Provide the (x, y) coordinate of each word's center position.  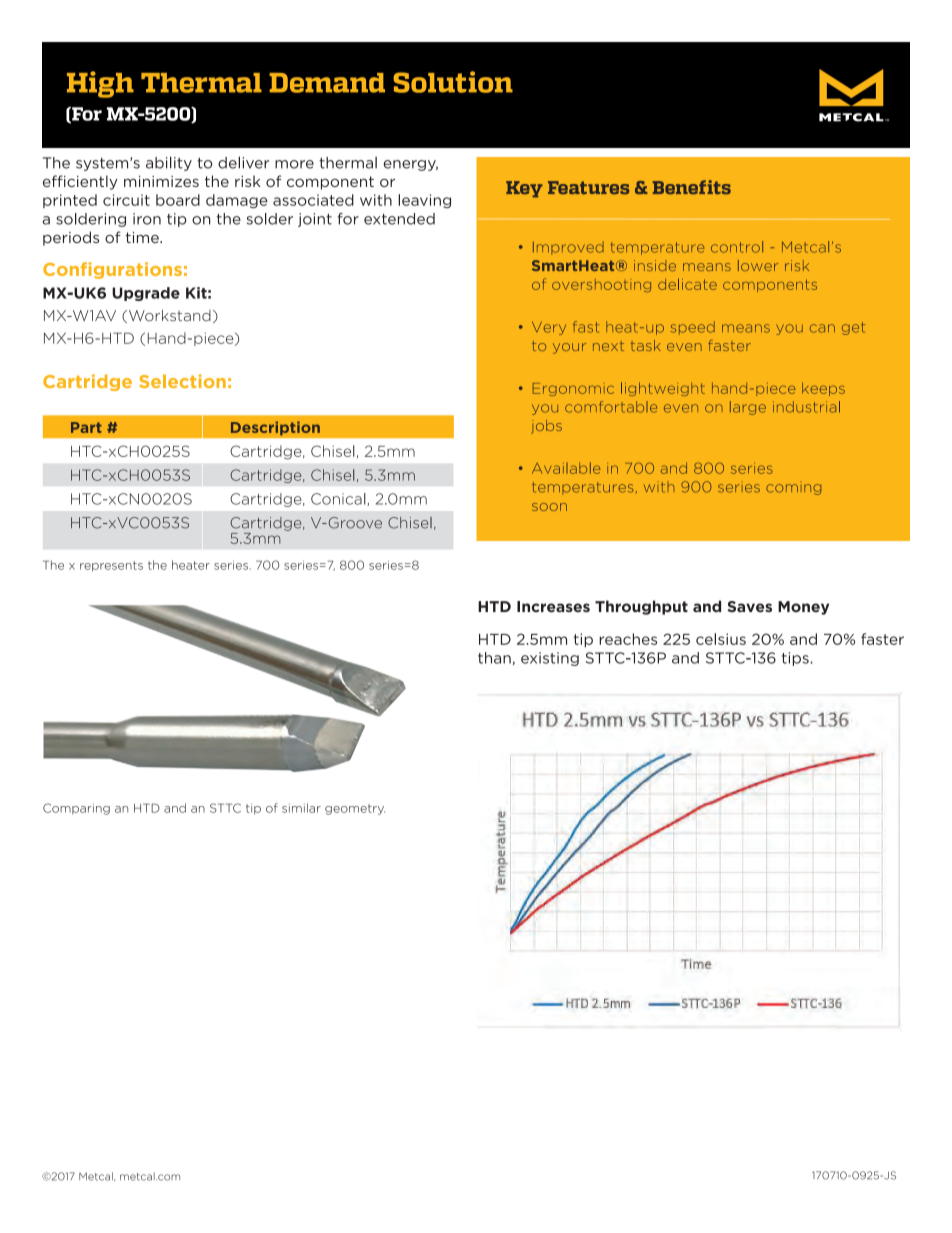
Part (86, 427)
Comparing (76, 809)
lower (758, 265)
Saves (749, 607)
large (748, 408)
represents (111, 566)
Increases (553, 607)
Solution (453, 82)
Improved (568, 248)
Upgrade (146, 294)
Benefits (692, 187)
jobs (546, 427)
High (100, 84)
